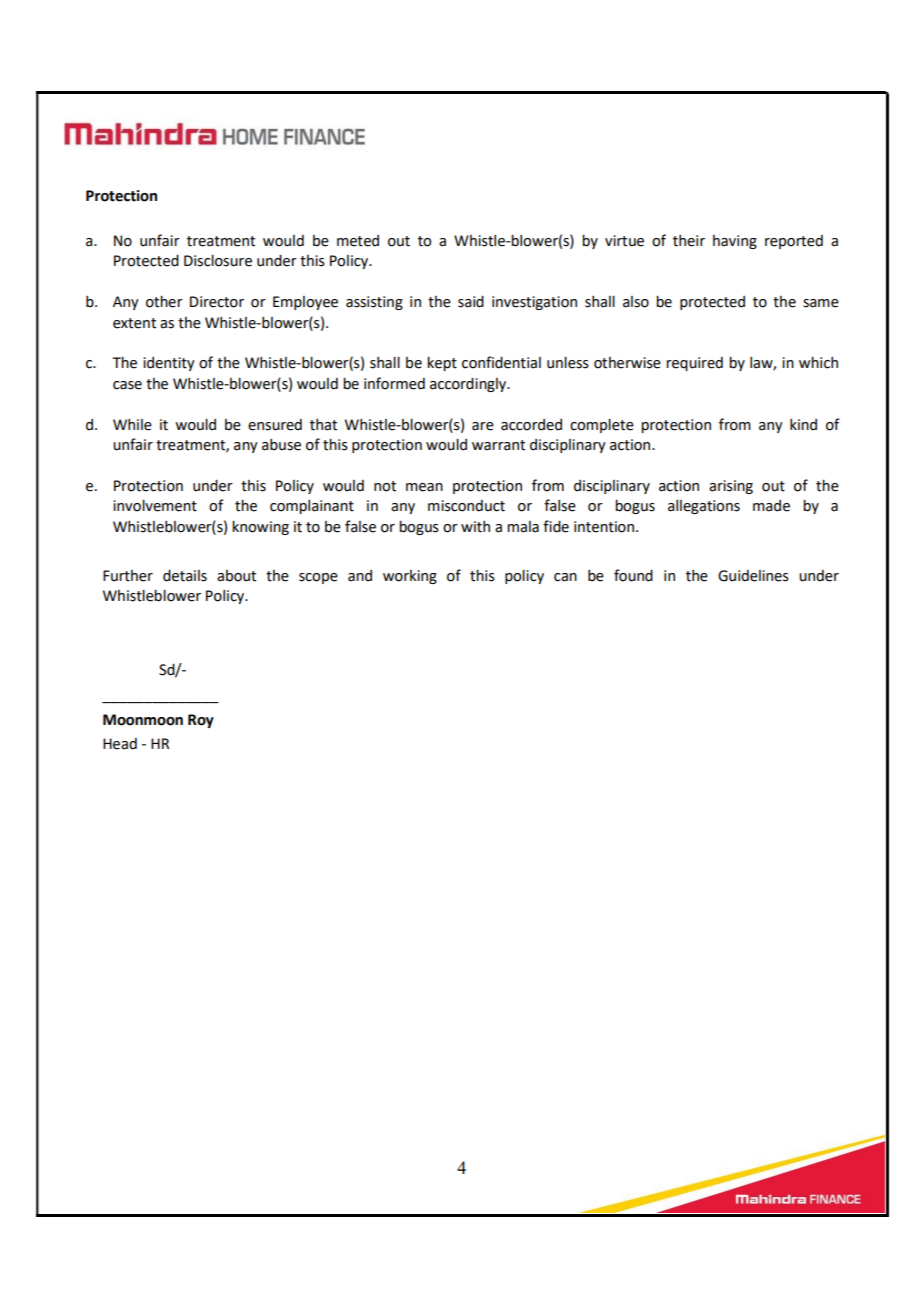 The image size is (924, 1308). Describe the element at coordinates (201, 721) in the page. I see `Roy` at that location.
